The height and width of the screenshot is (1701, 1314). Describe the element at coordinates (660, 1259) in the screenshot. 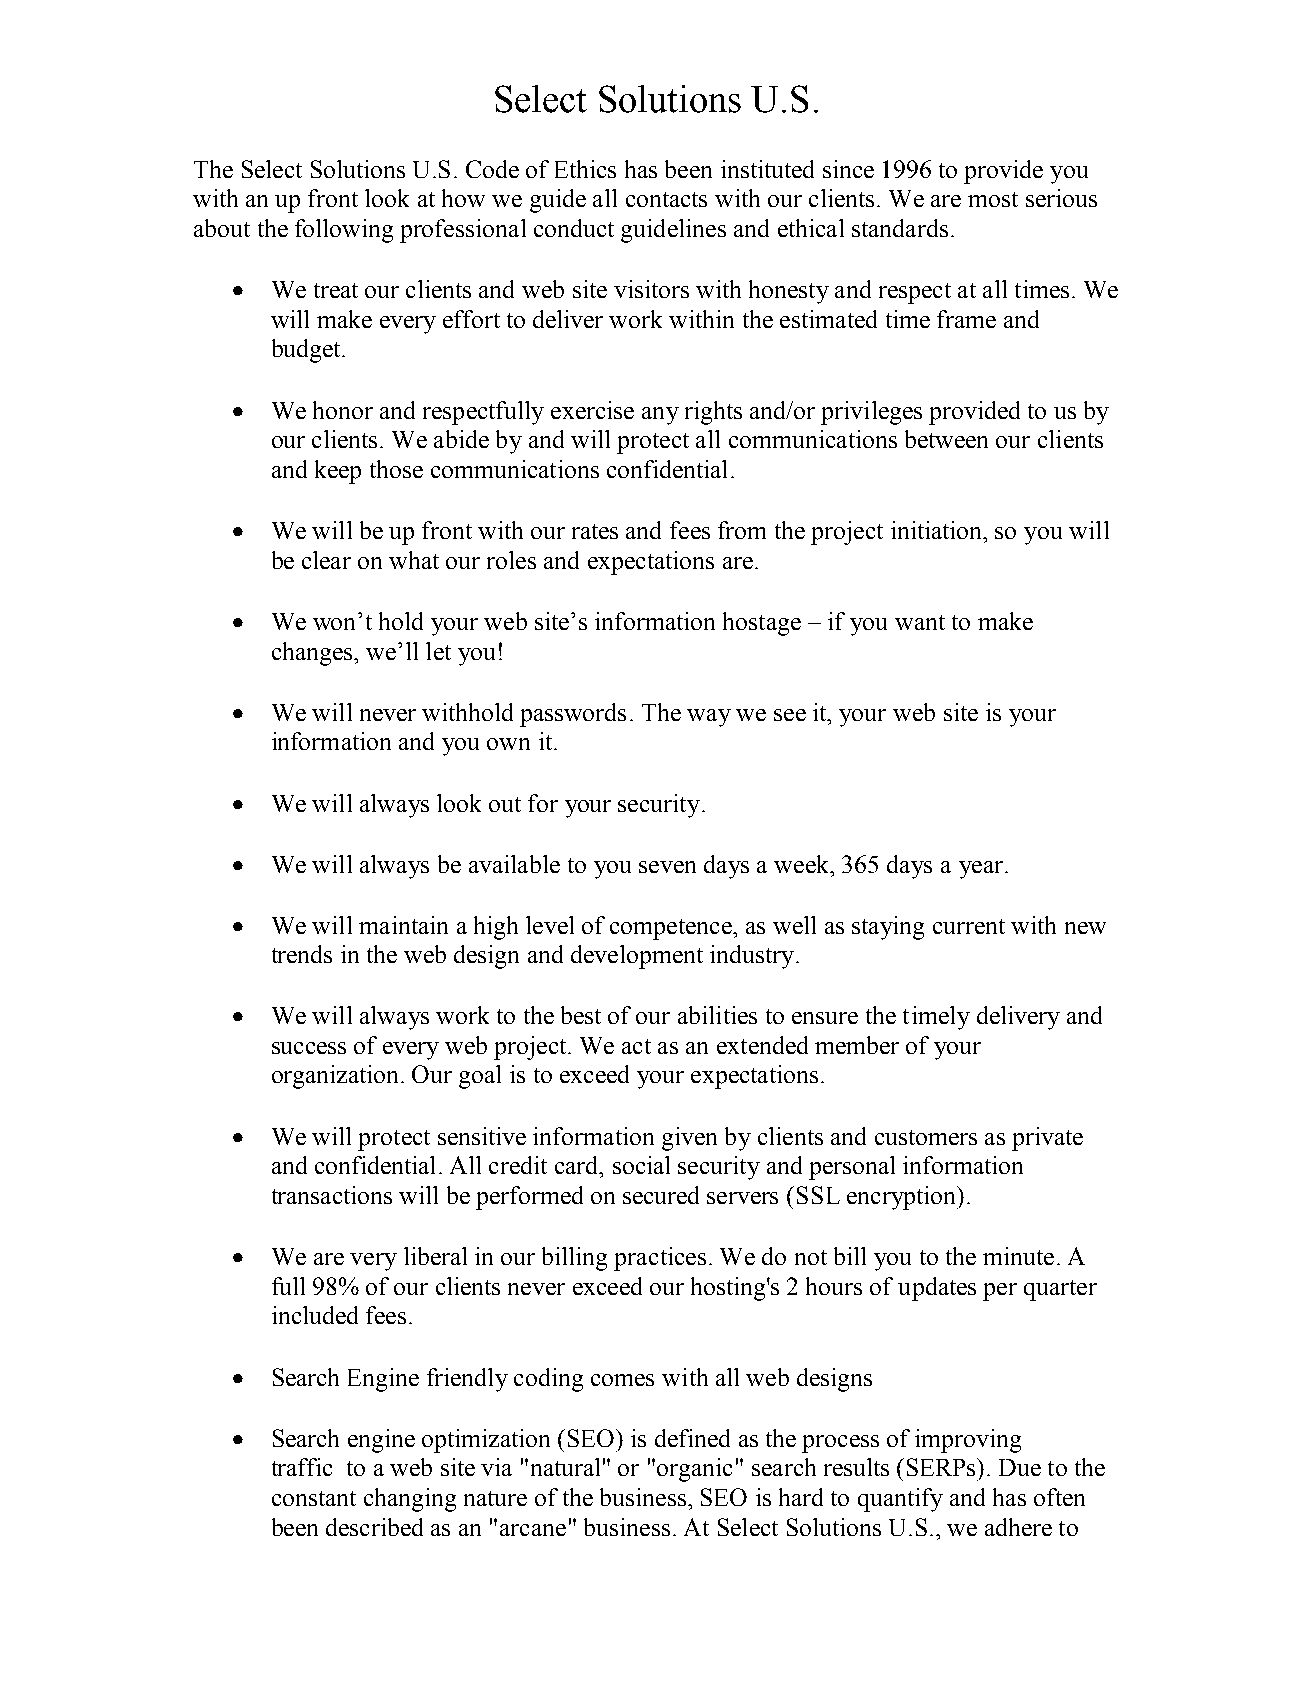

I see `practices` at that location.
